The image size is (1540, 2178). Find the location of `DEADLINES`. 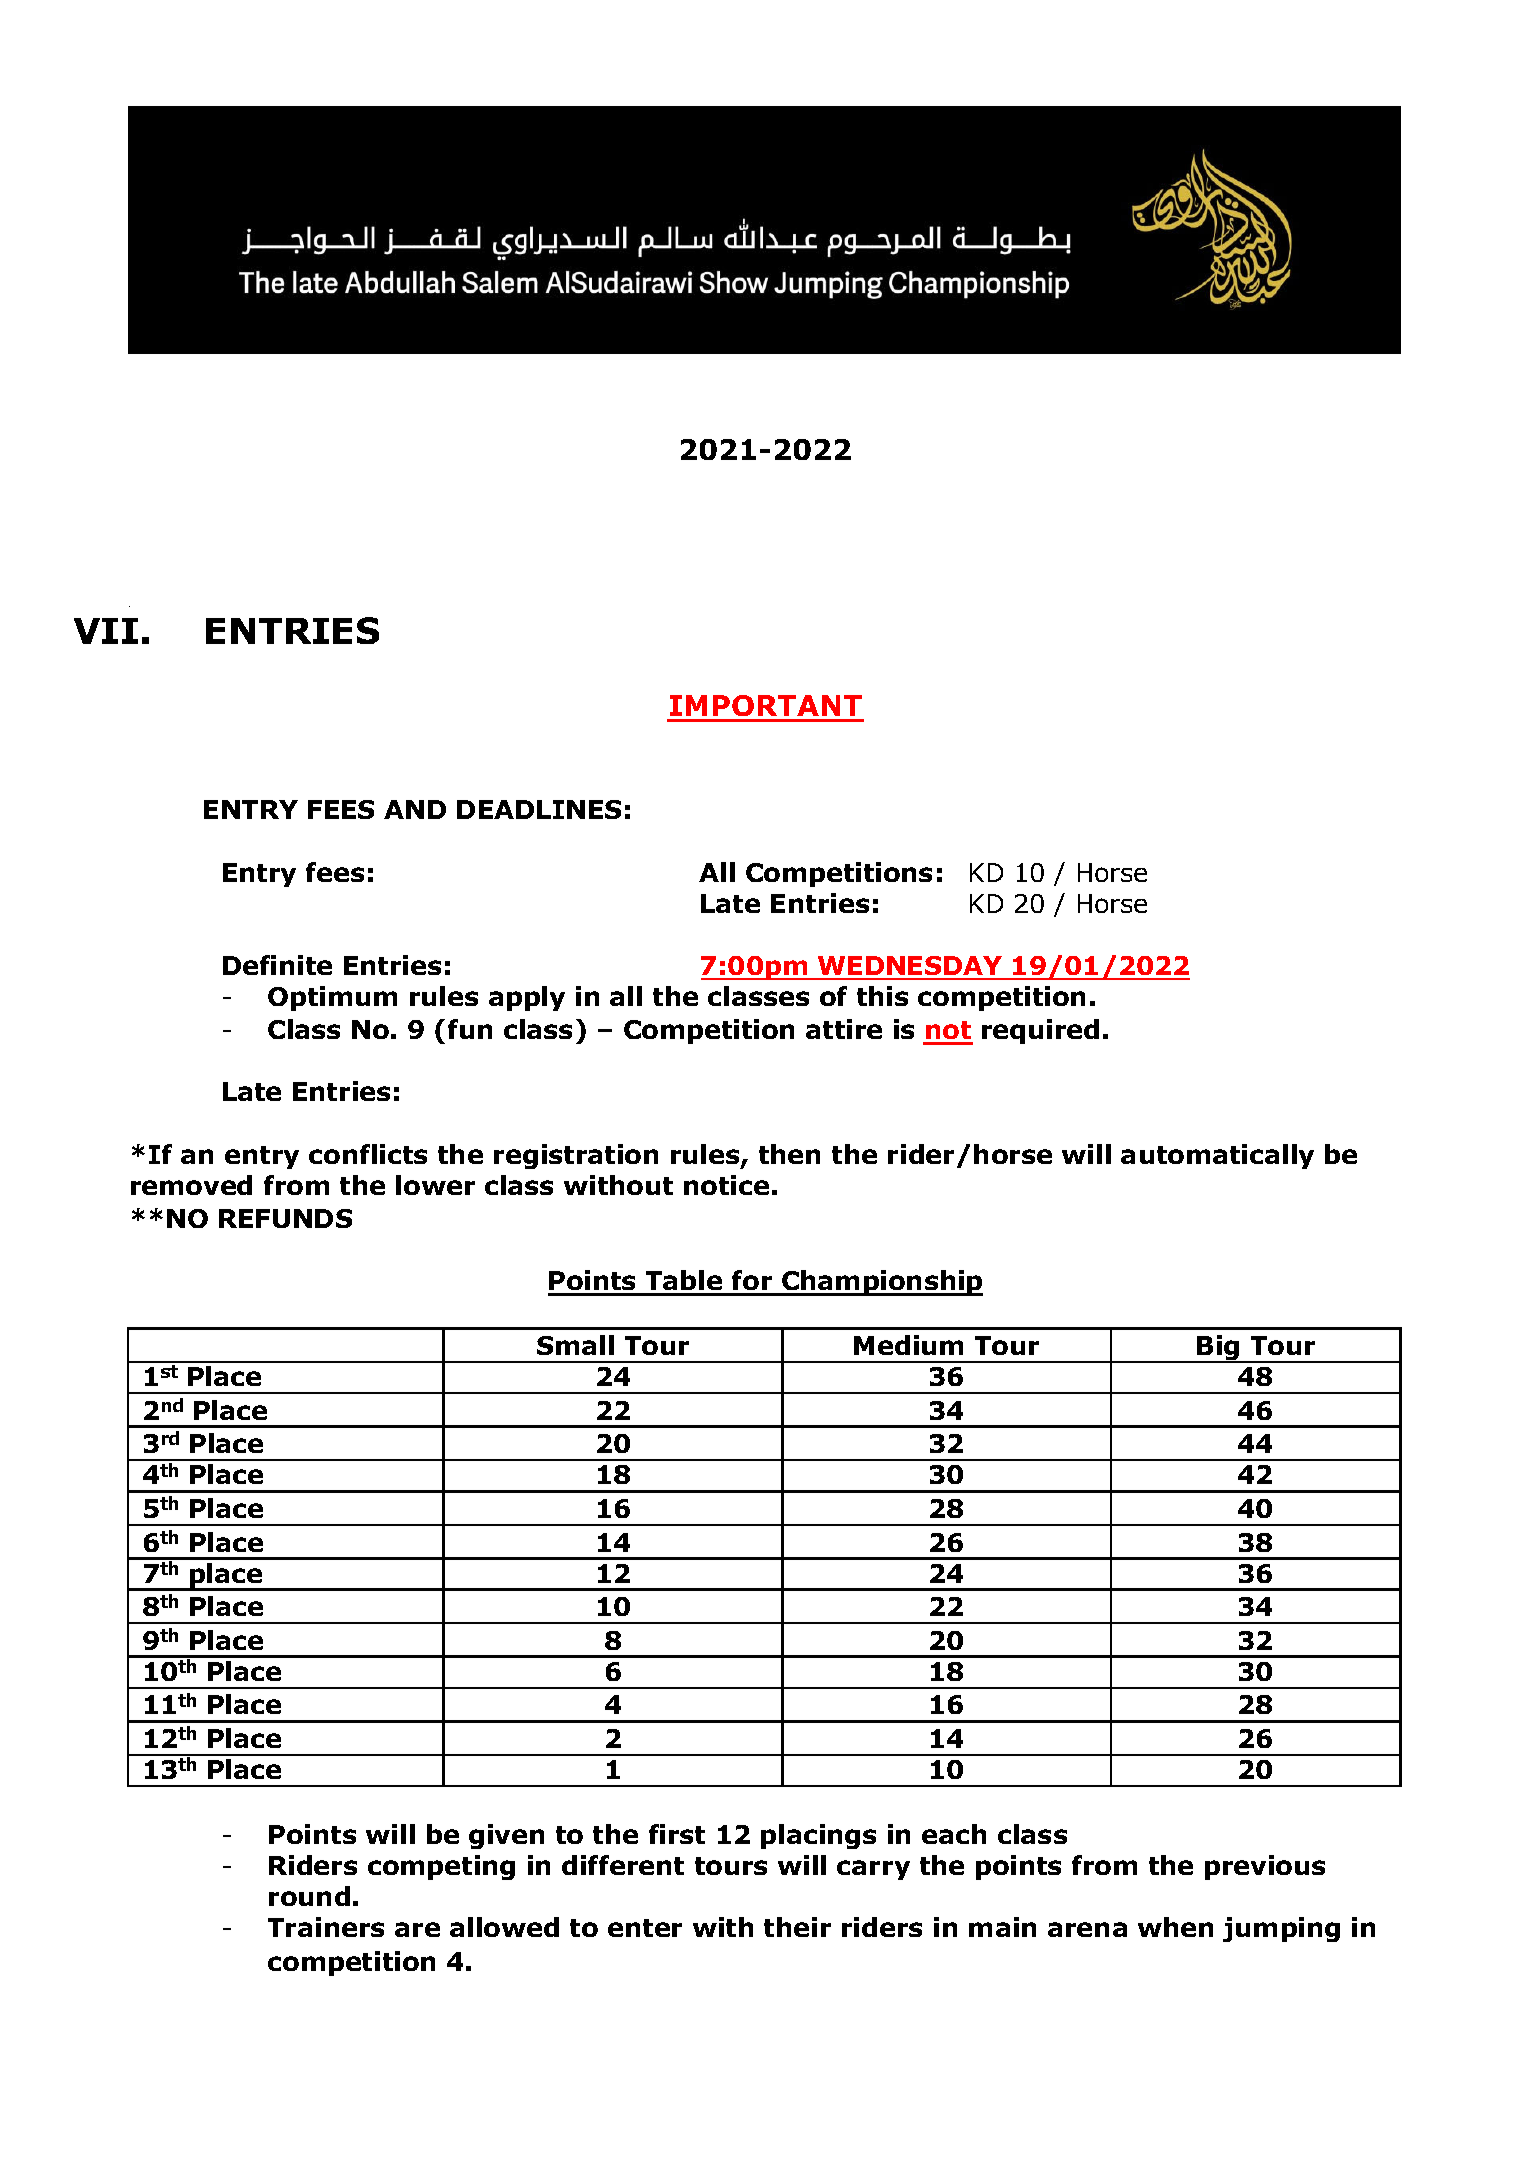

DEADLINES is located at coordinates (539, 809).
